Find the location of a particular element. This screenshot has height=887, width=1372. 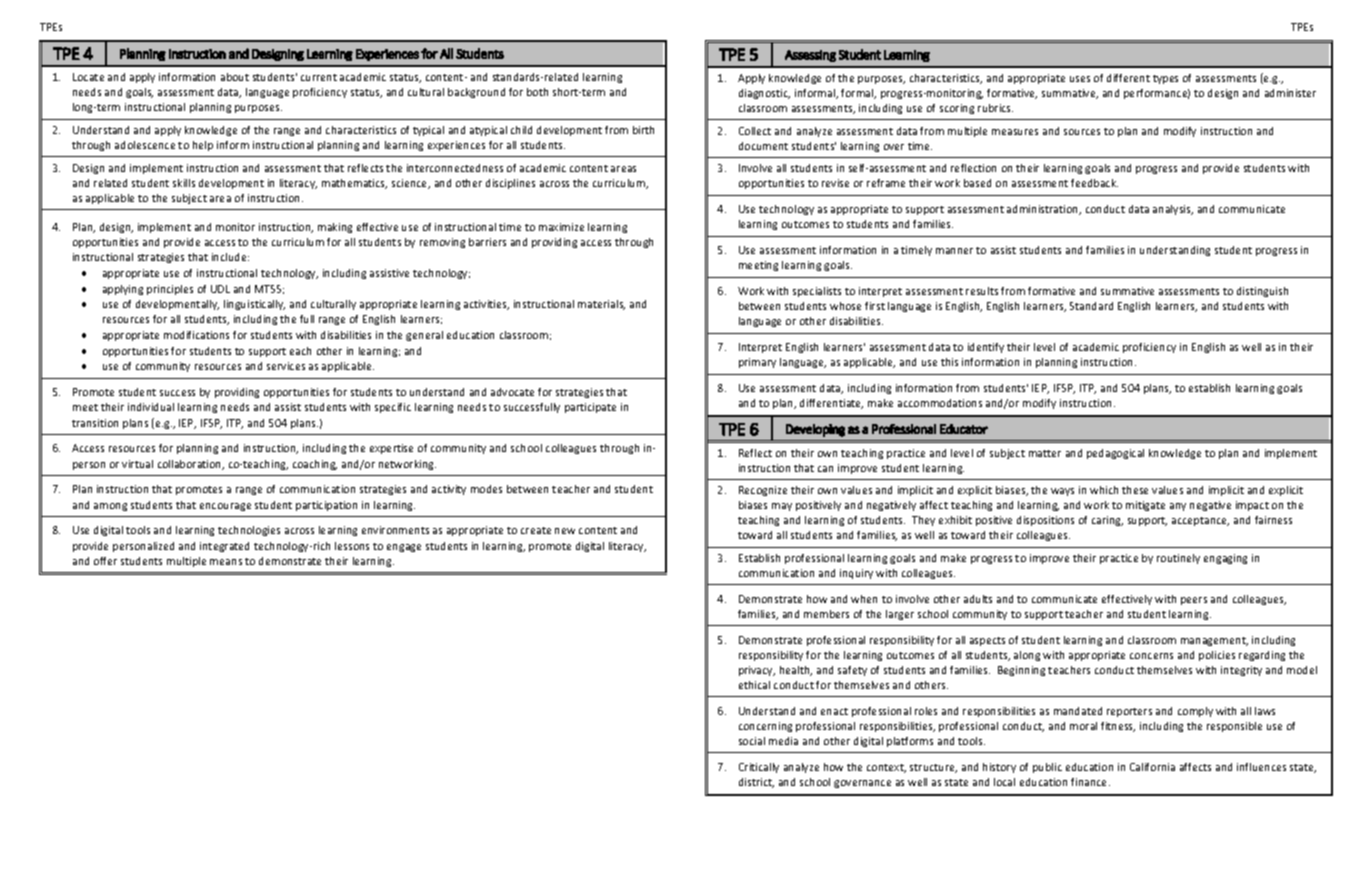

social is located at coordinates (752, 741).
